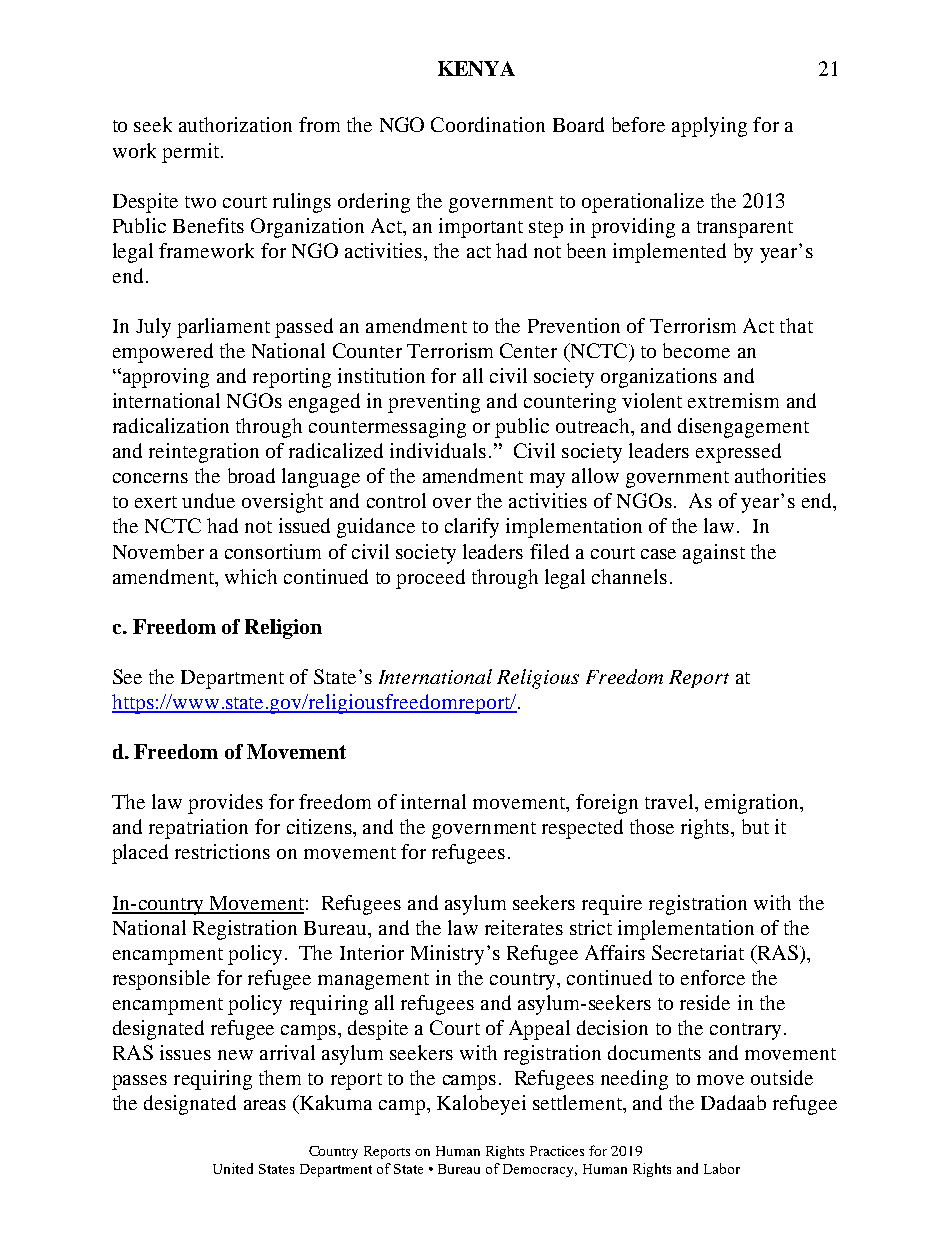 This screenshot has height=1233, width=952. I want to click on Coordination, so click(488, 124).
